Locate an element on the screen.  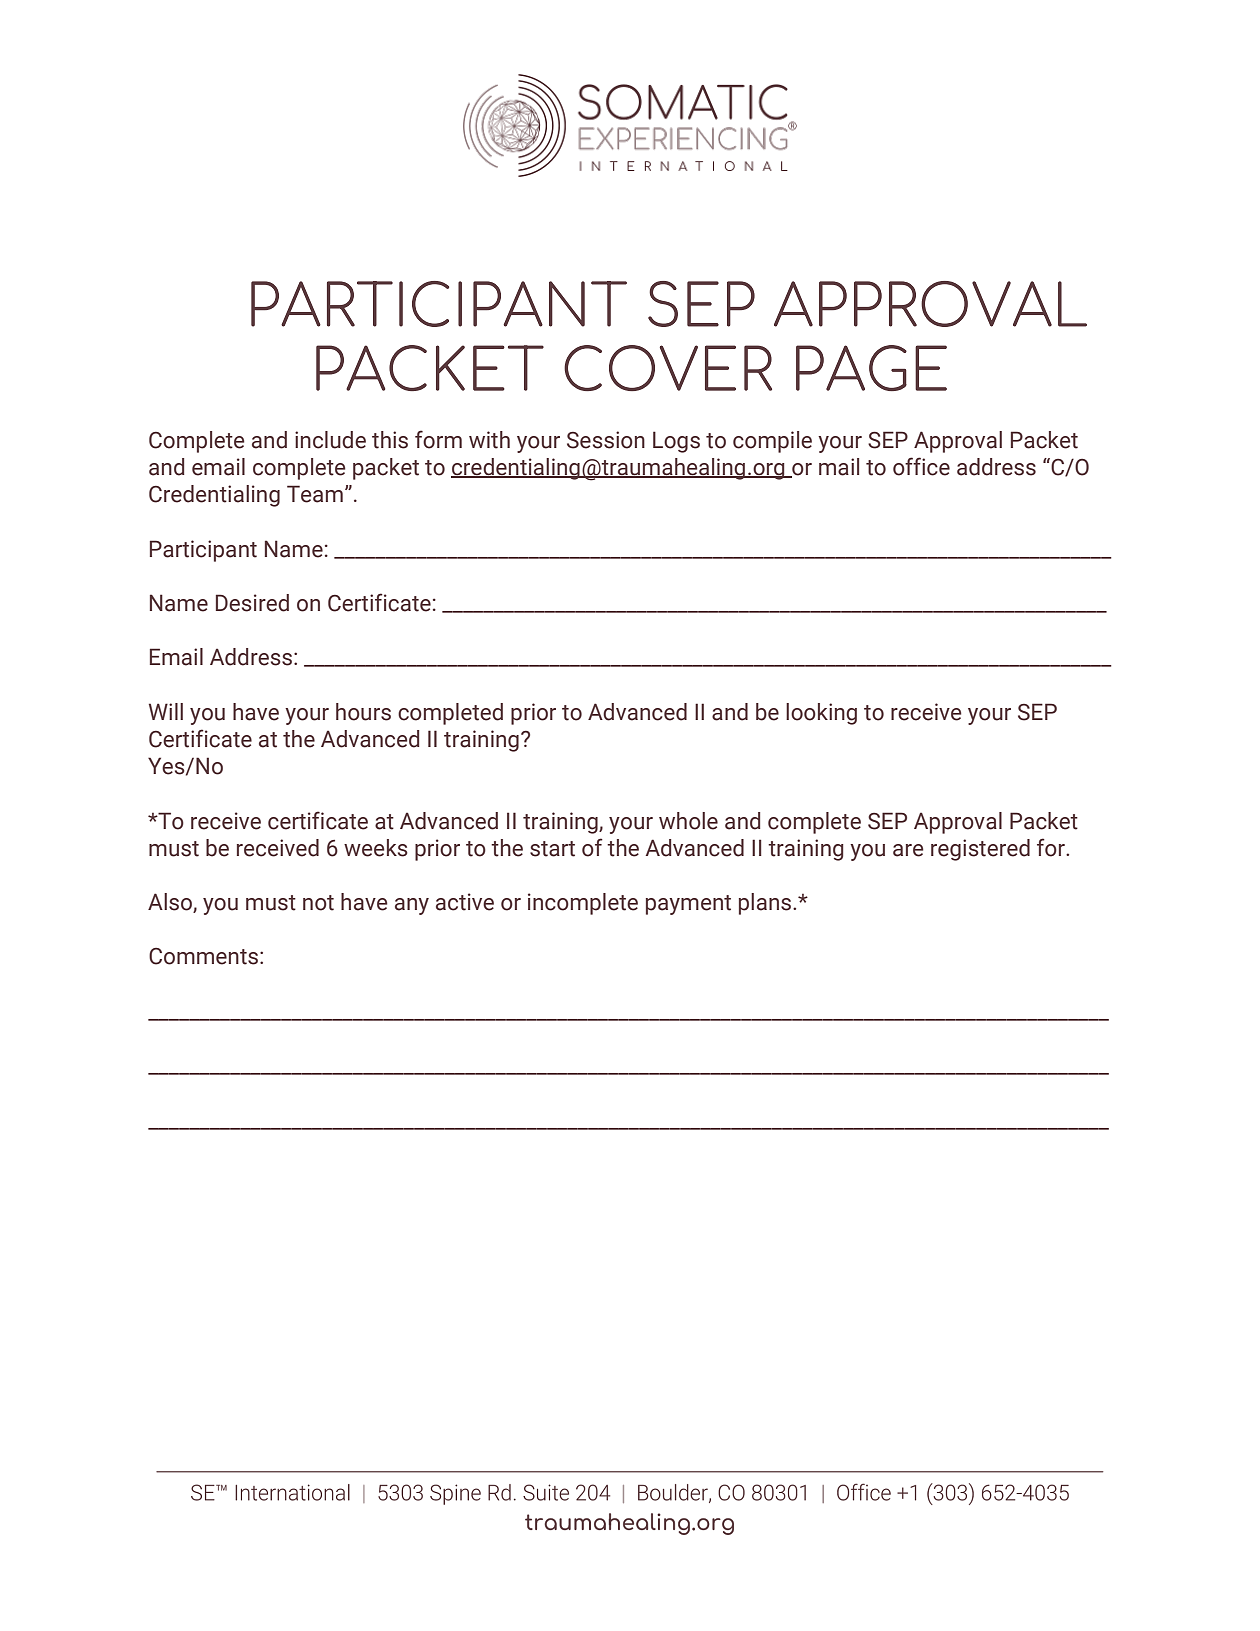
looking is located at coordinates (821, 714).
